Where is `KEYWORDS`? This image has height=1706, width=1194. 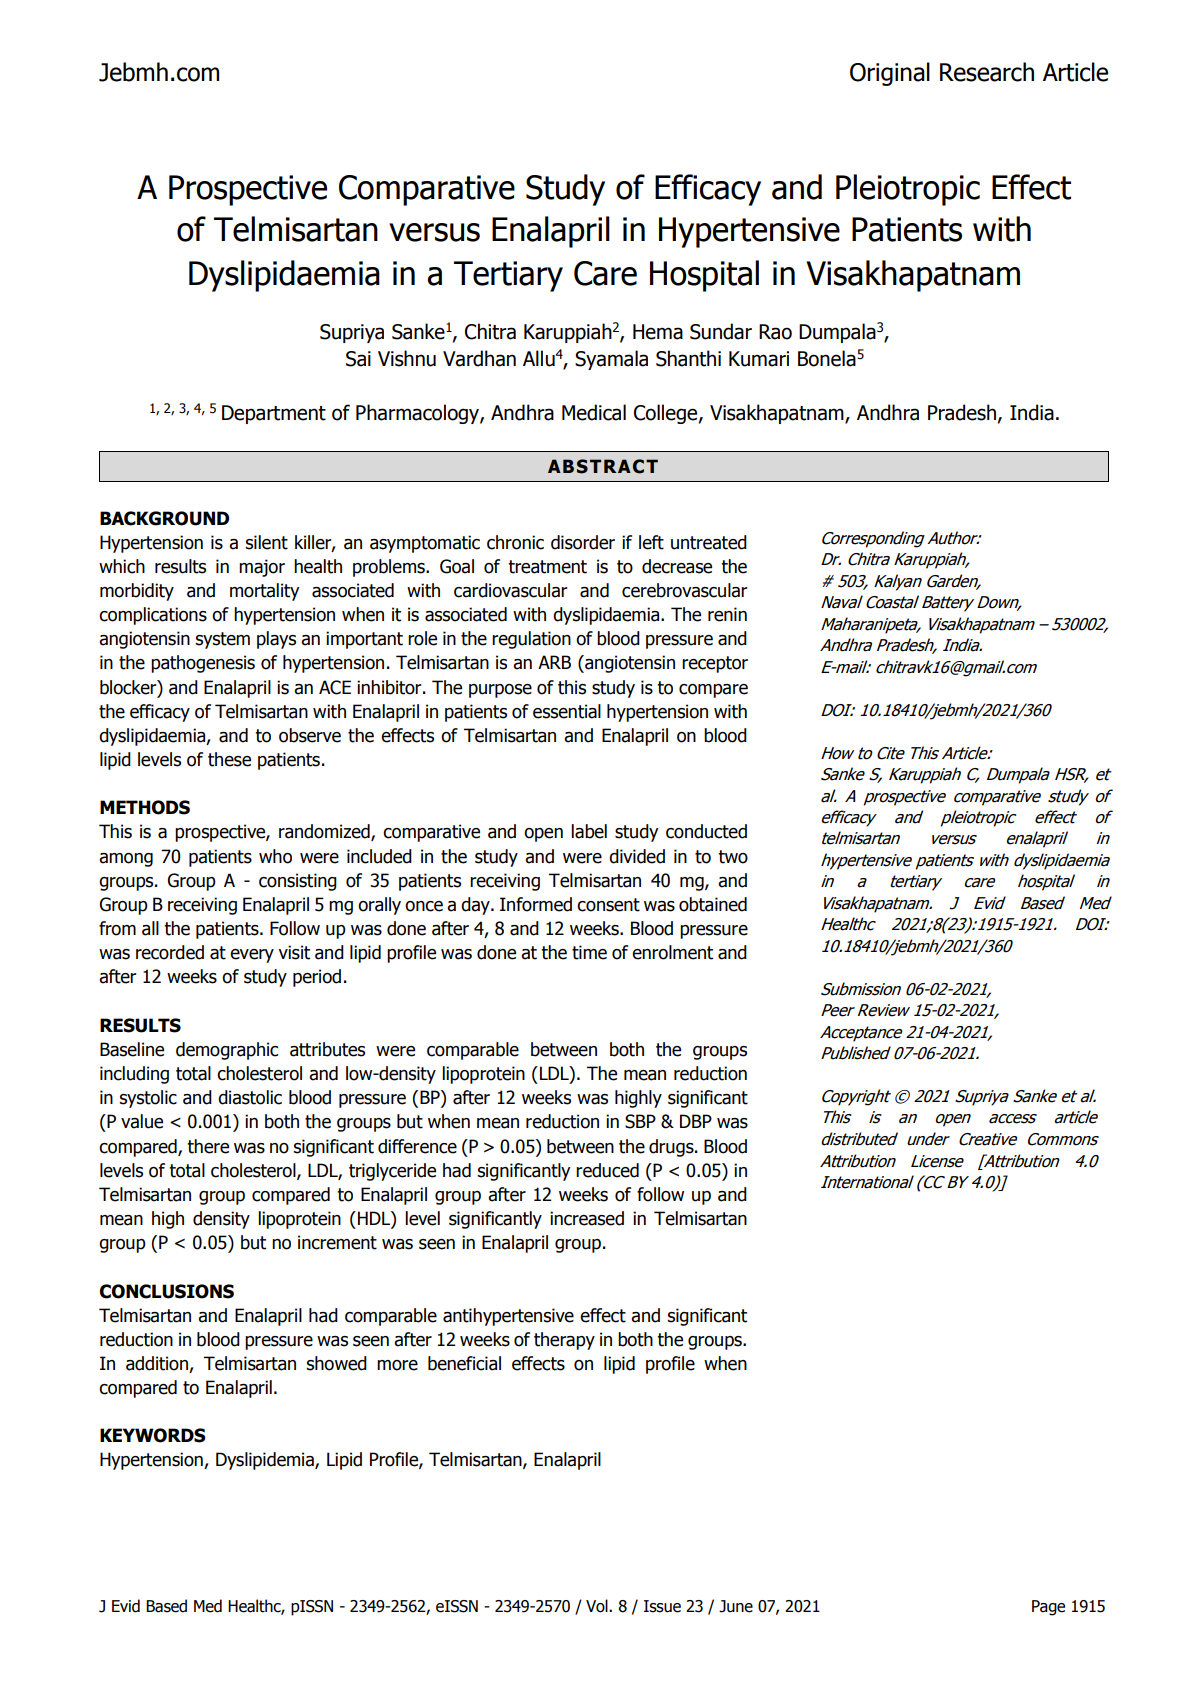
KEYWORDS is located at coordinates (153, 1435).
